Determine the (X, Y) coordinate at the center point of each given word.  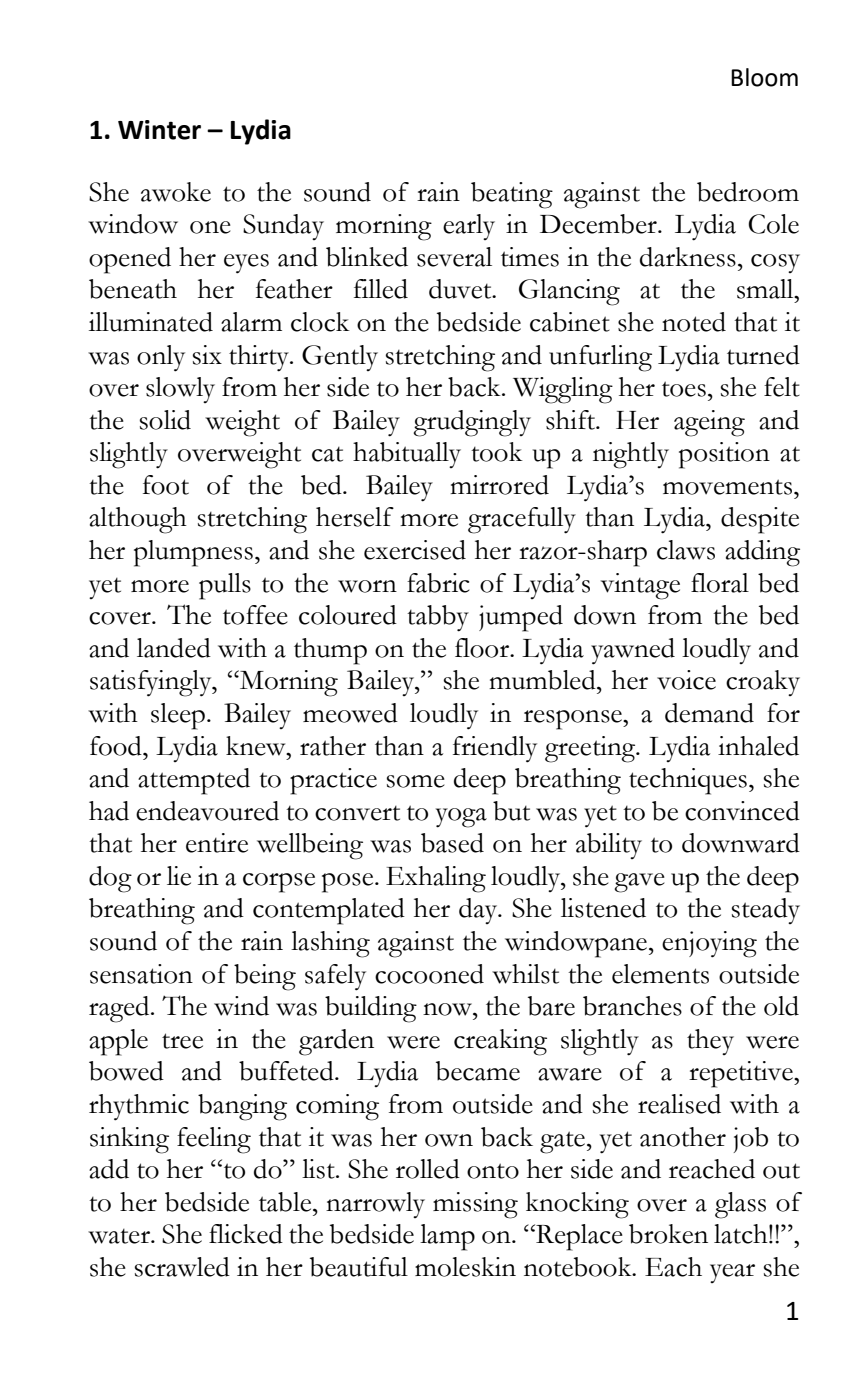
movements (729, 487)
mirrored (499, 485)
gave (639, 883)
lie (179, 876)
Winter (159, 130)
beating (512, 195)
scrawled (182, 1267)
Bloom (764, 77)
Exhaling (436, 879)
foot (166, 485)
